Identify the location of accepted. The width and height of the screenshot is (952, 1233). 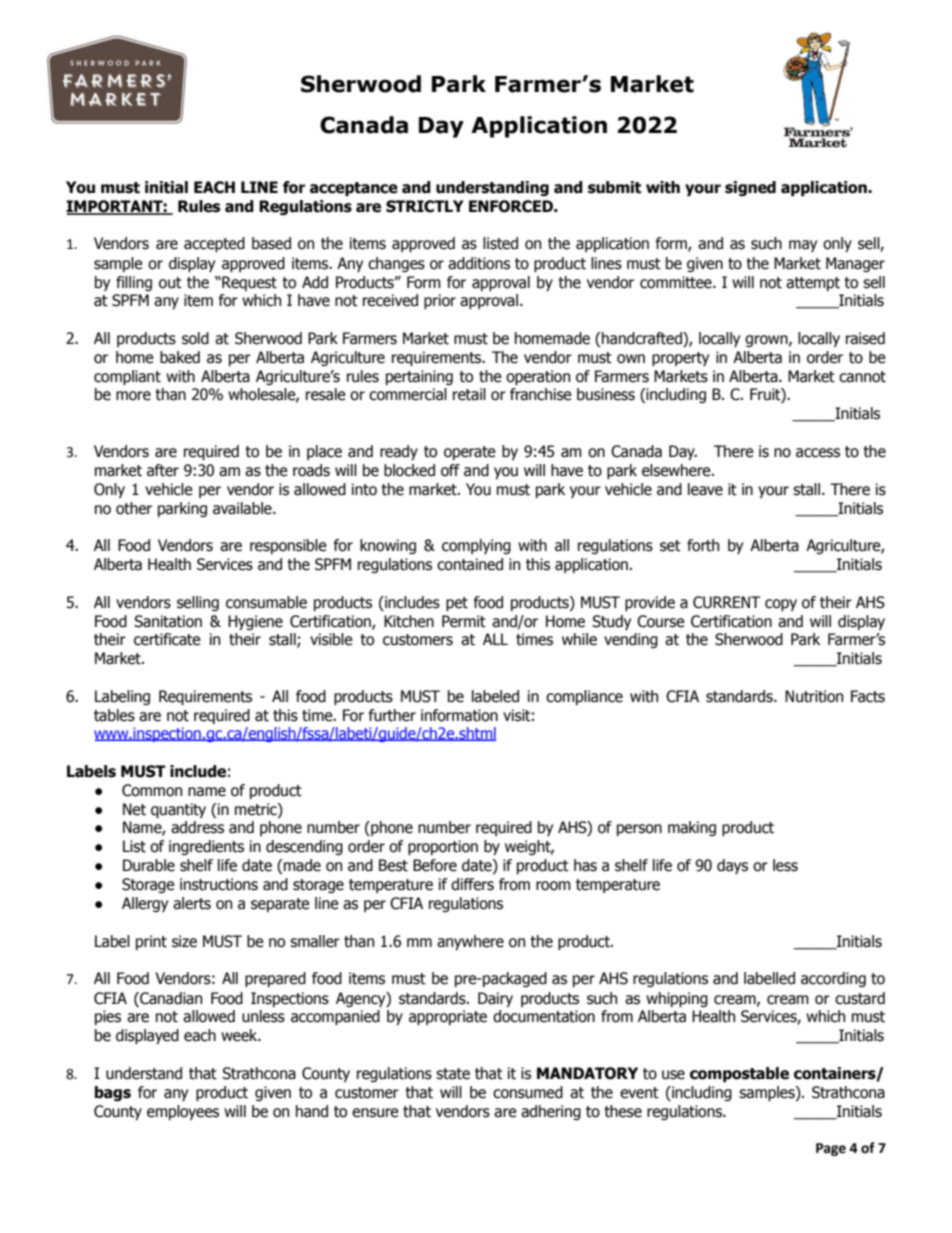
(214, 244).
